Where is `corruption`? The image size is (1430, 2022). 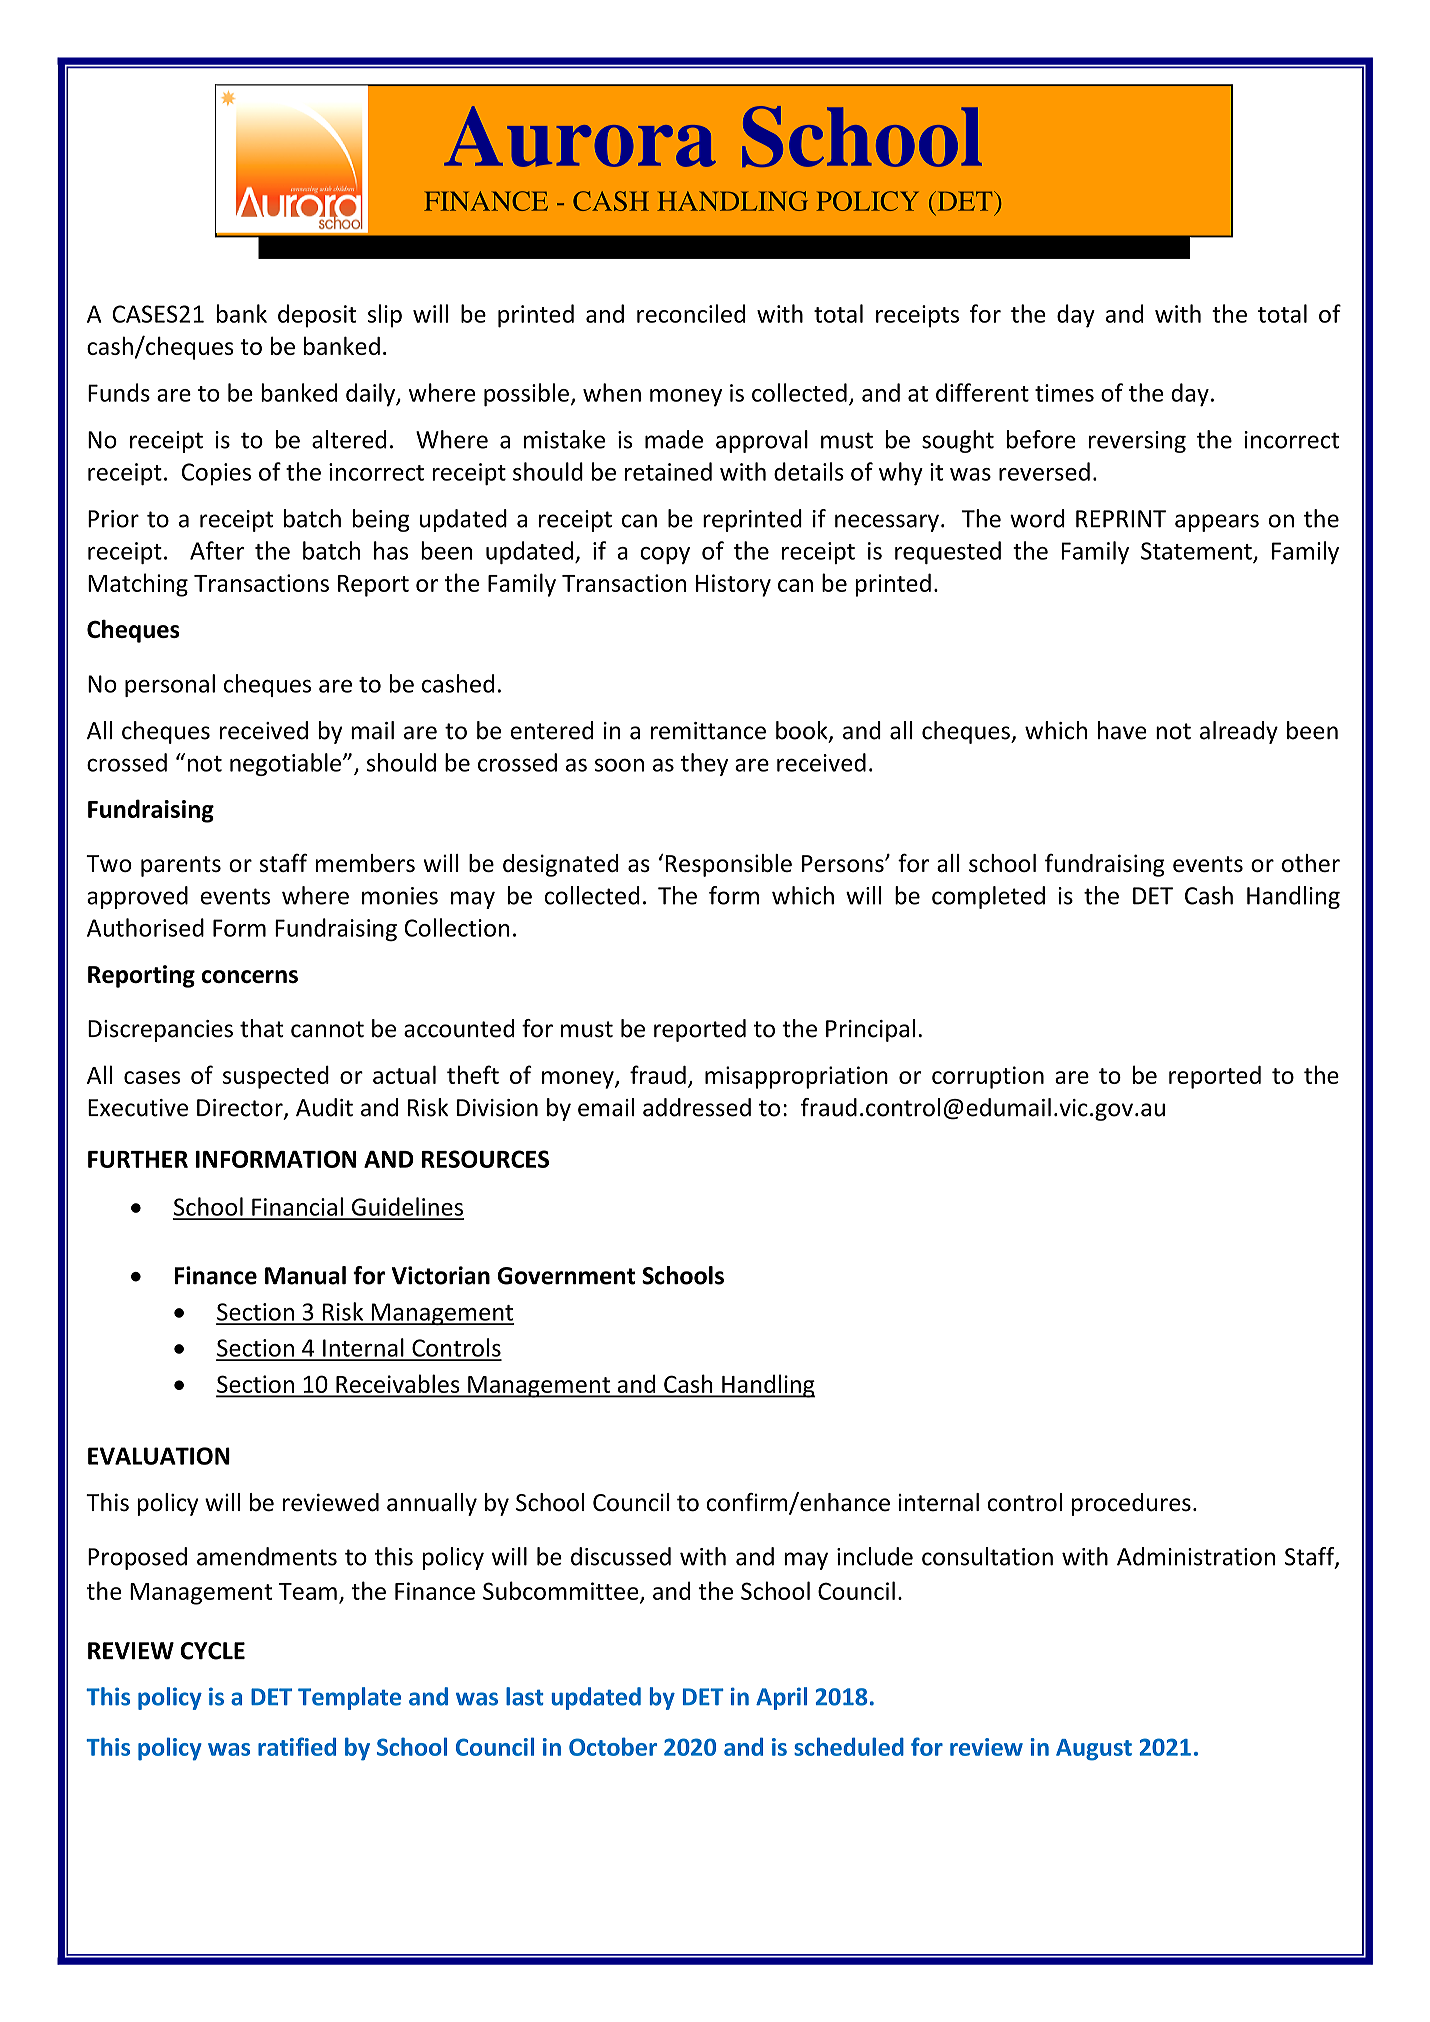 corruption is located at coordinates (988, 1077).
